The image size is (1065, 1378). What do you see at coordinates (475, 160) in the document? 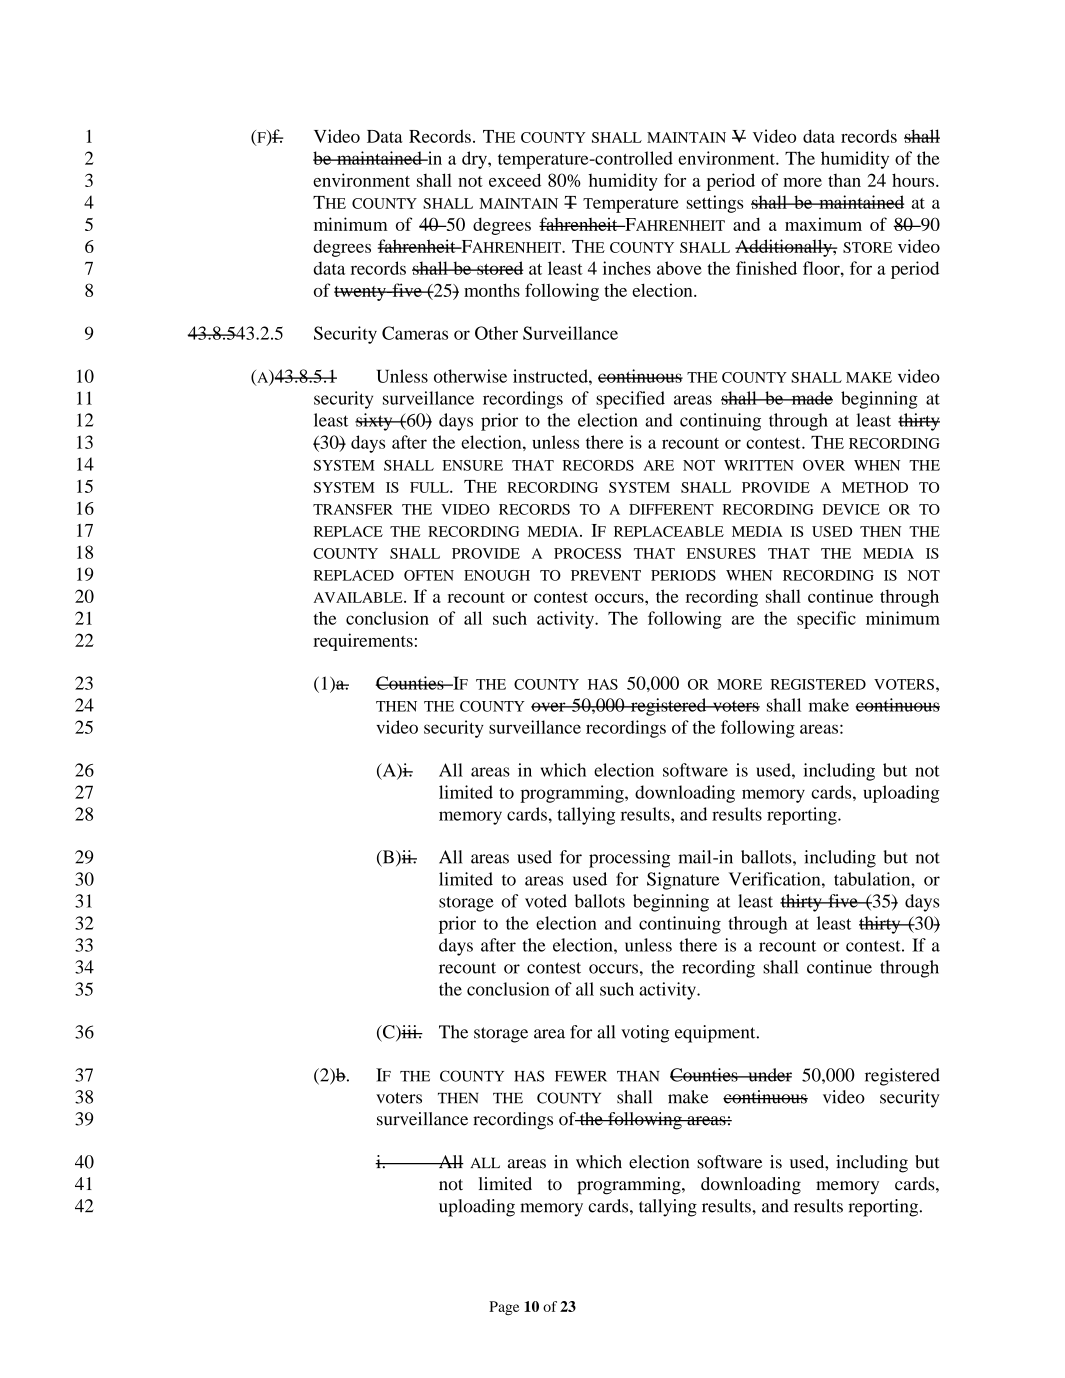
I see `dry` at bounding box center [475, 160].
